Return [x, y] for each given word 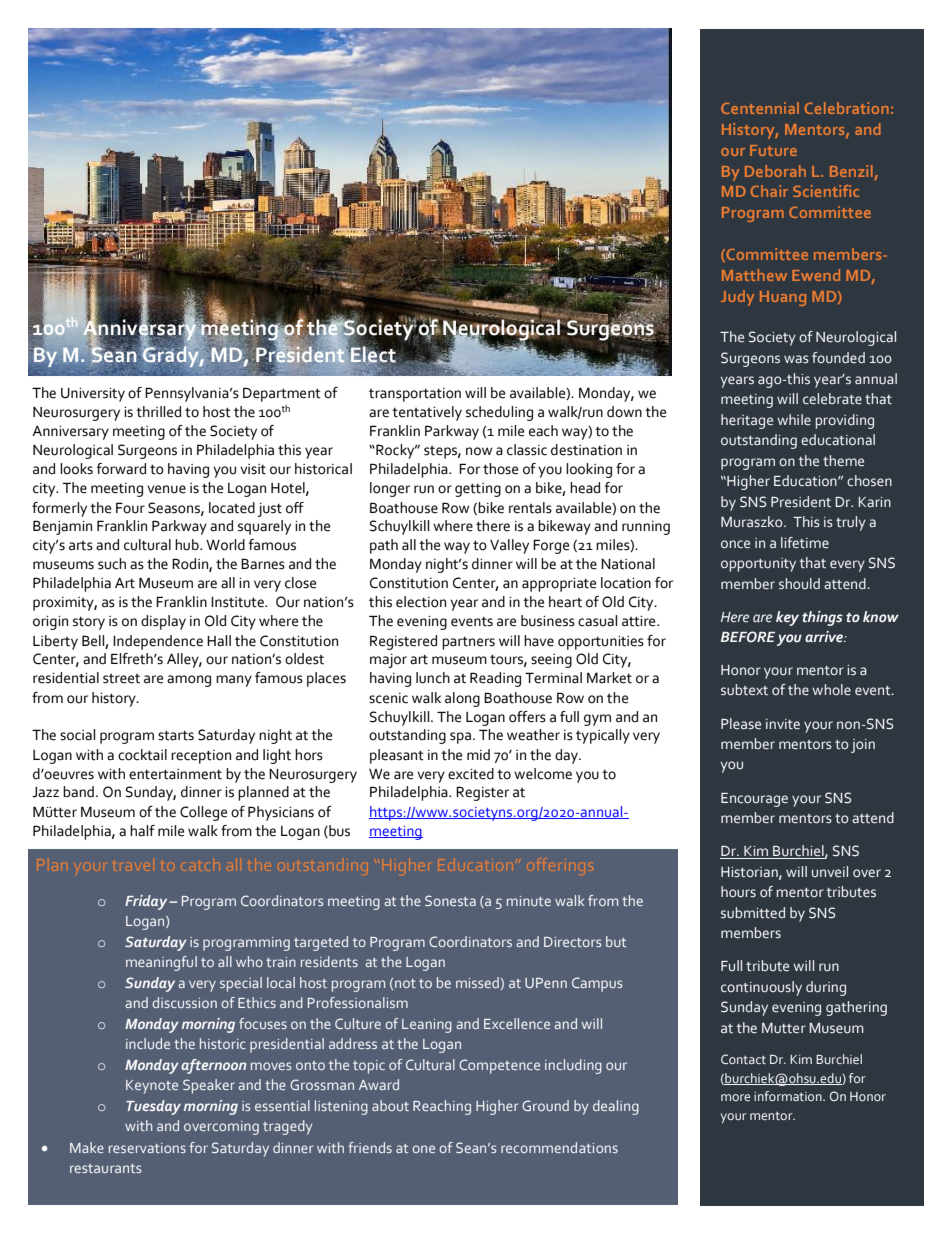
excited [471, 774]
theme [843, 461]
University [93, 395]
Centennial [760, 108]
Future [773, 150]
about [390, 1105]
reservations [147, 1148]
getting [478, 490]
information [789, 1096]
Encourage [754, 800]
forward [121, 469]
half [142, 831]
